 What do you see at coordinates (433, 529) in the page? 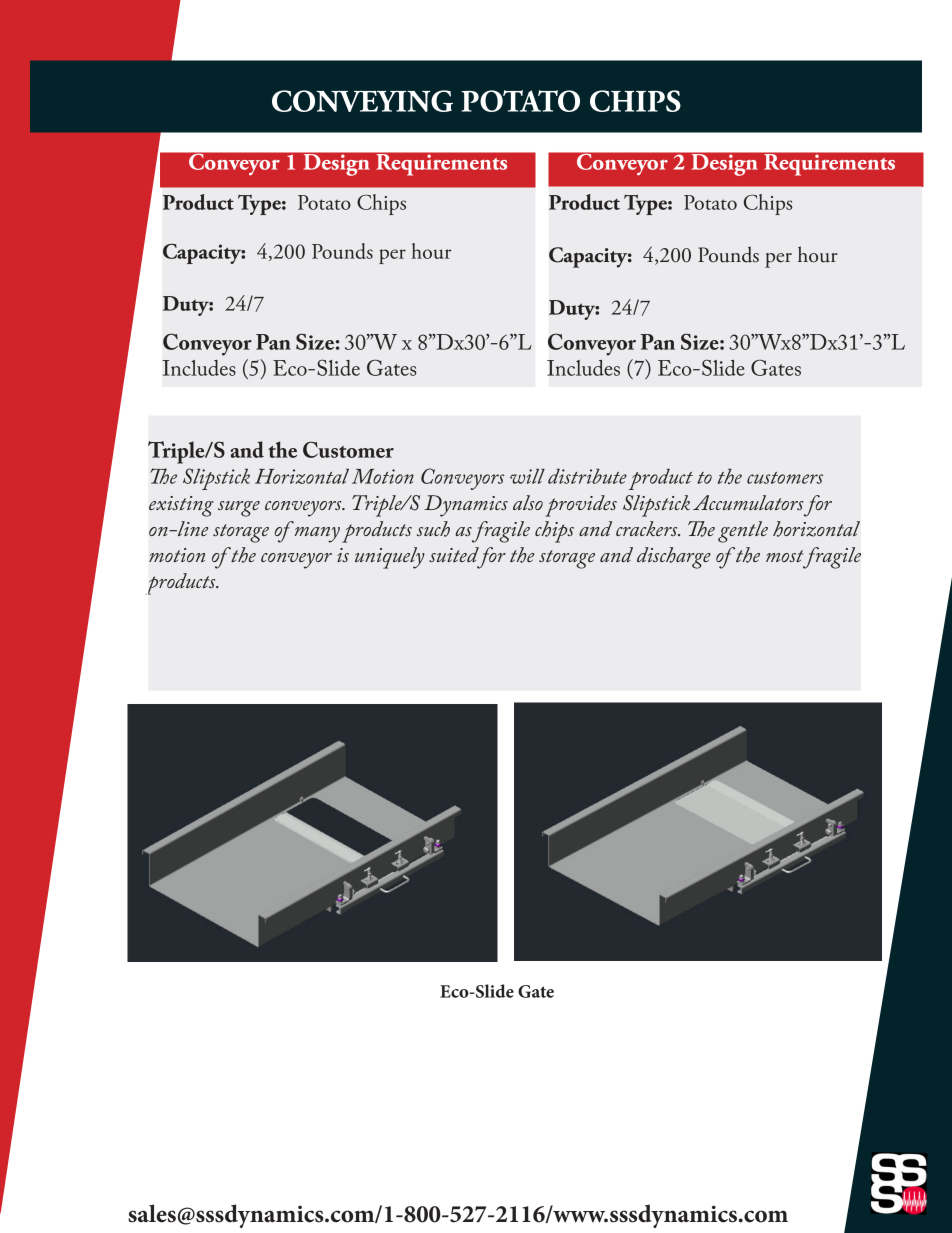
I see `such` at bounding box center [433, 529].
